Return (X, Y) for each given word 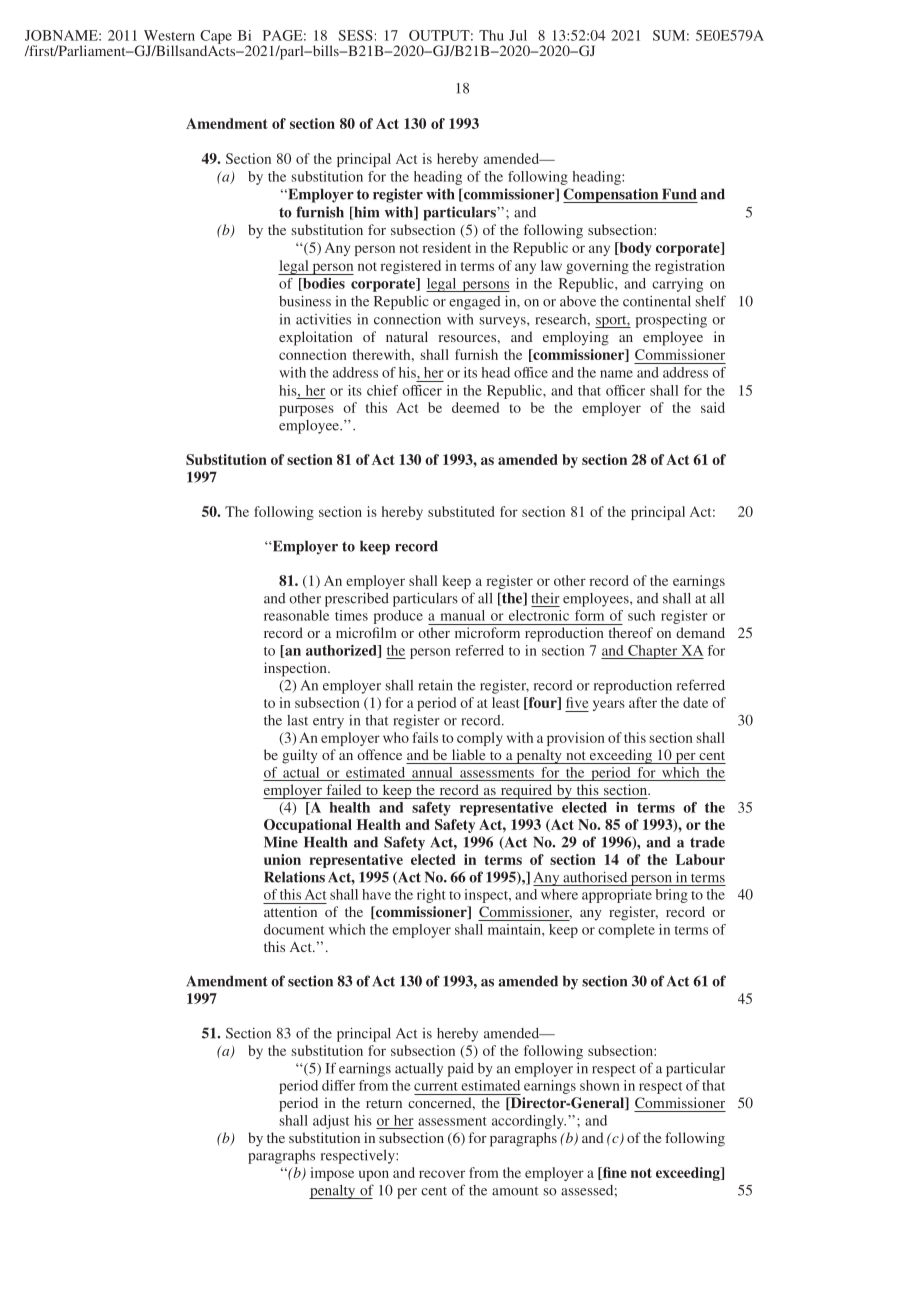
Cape (216, 38)
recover (442, 1174)
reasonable (296, 615)
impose (332, 1174)
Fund (679, 194)
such (641, 615)
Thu (491, 35)
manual (463, 615)
